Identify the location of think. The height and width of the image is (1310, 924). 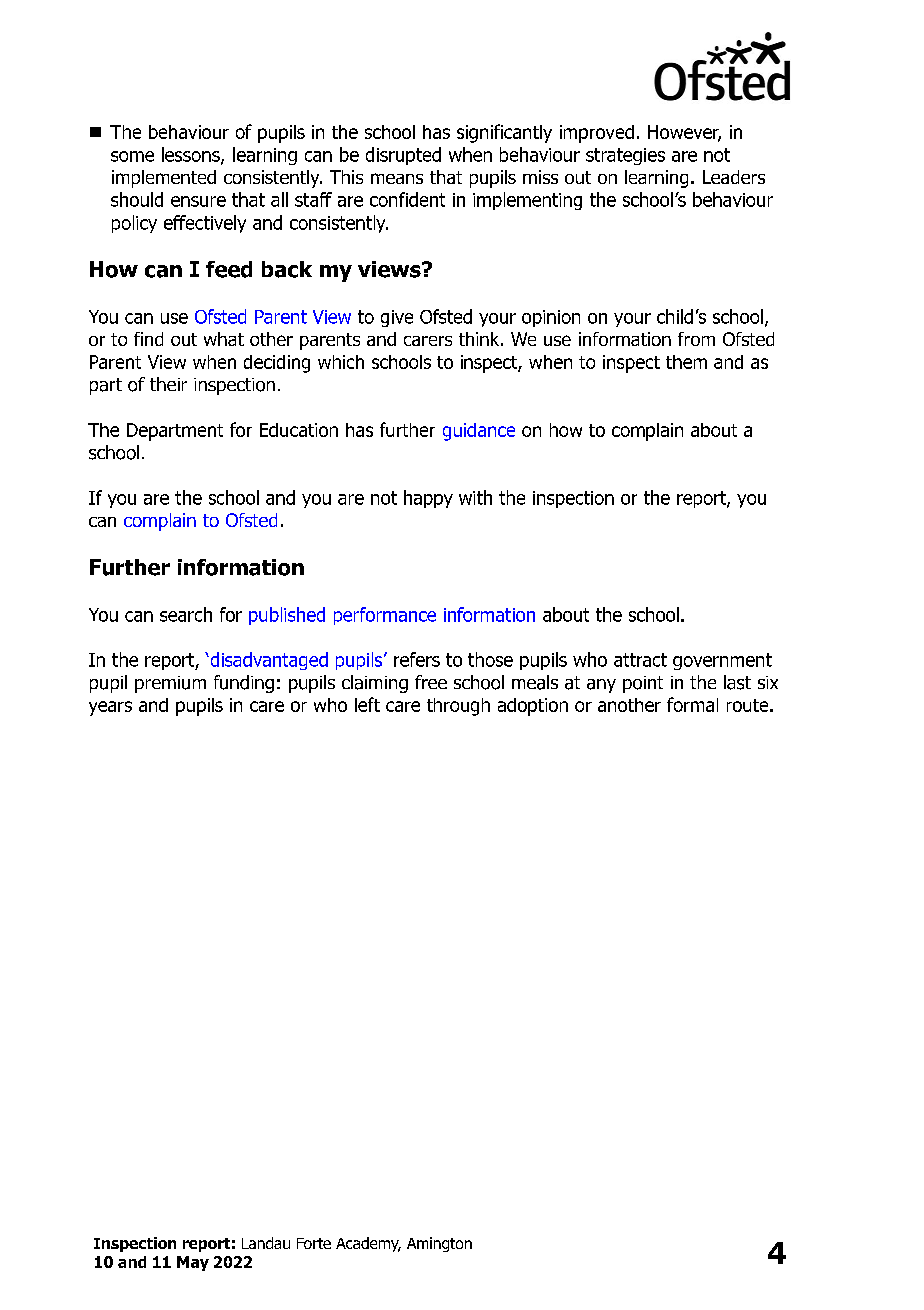
(480, 339).
